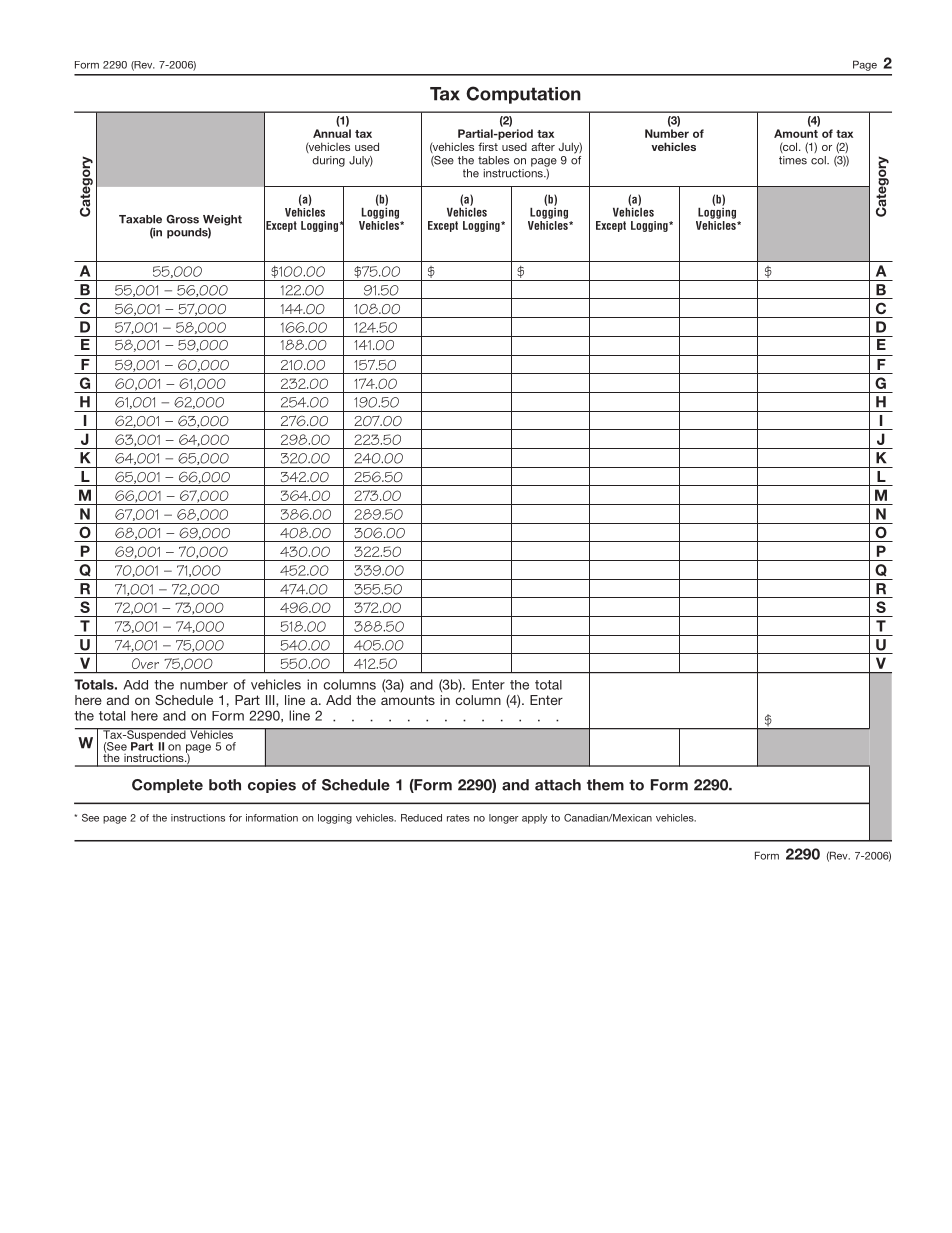  I want to click on first, so click(488, 146).
